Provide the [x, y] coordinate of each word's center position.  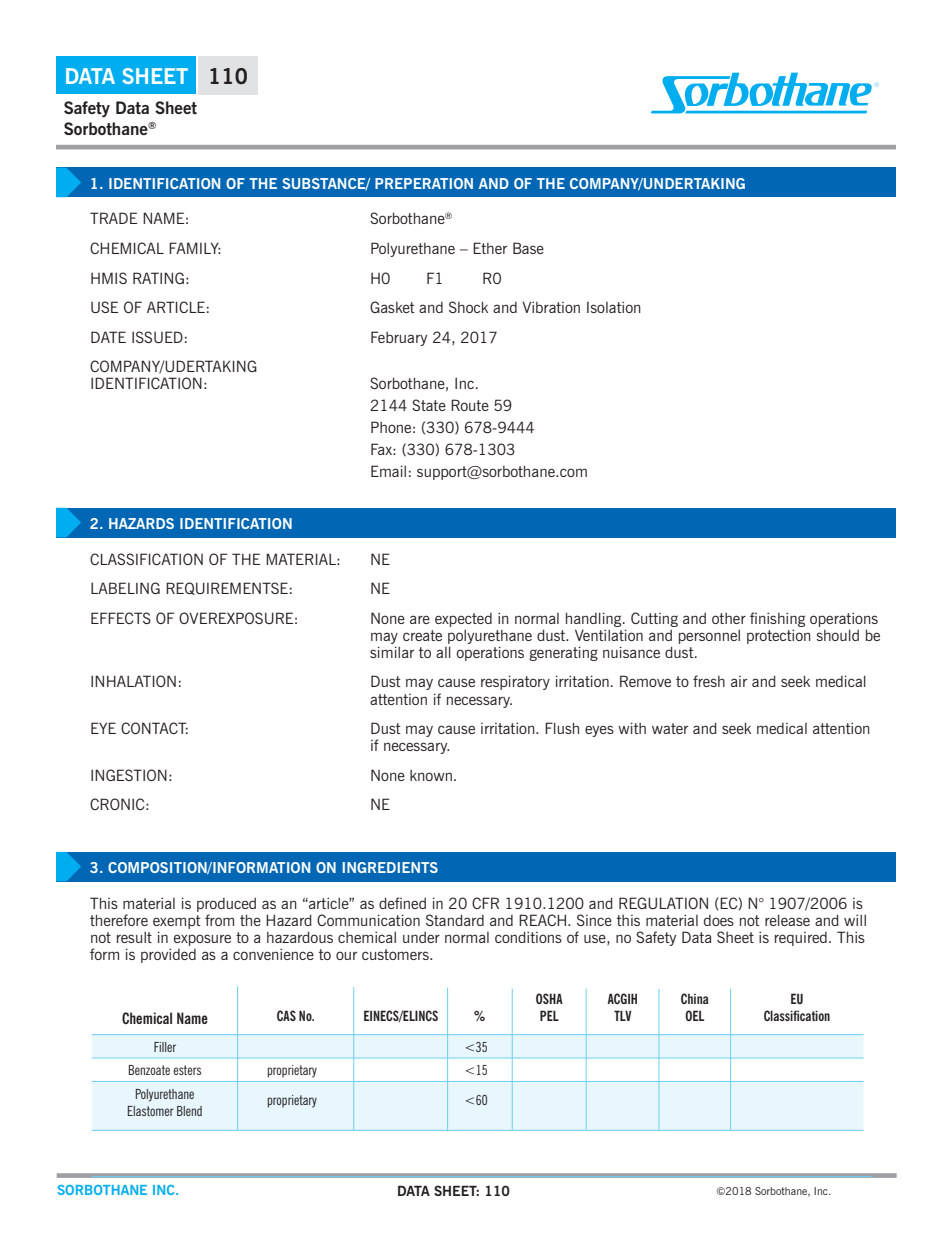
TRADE [113, 218]
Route [470, 405]
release [787, 920]
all [443, 652]
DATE [108, 337]
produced [226, 905]
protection [779, 636]
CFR [485, 903]
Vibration [551, 307]
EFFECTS [121, 618]
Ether [490, 248]
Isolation [614, 307]
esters [187, 1070]
